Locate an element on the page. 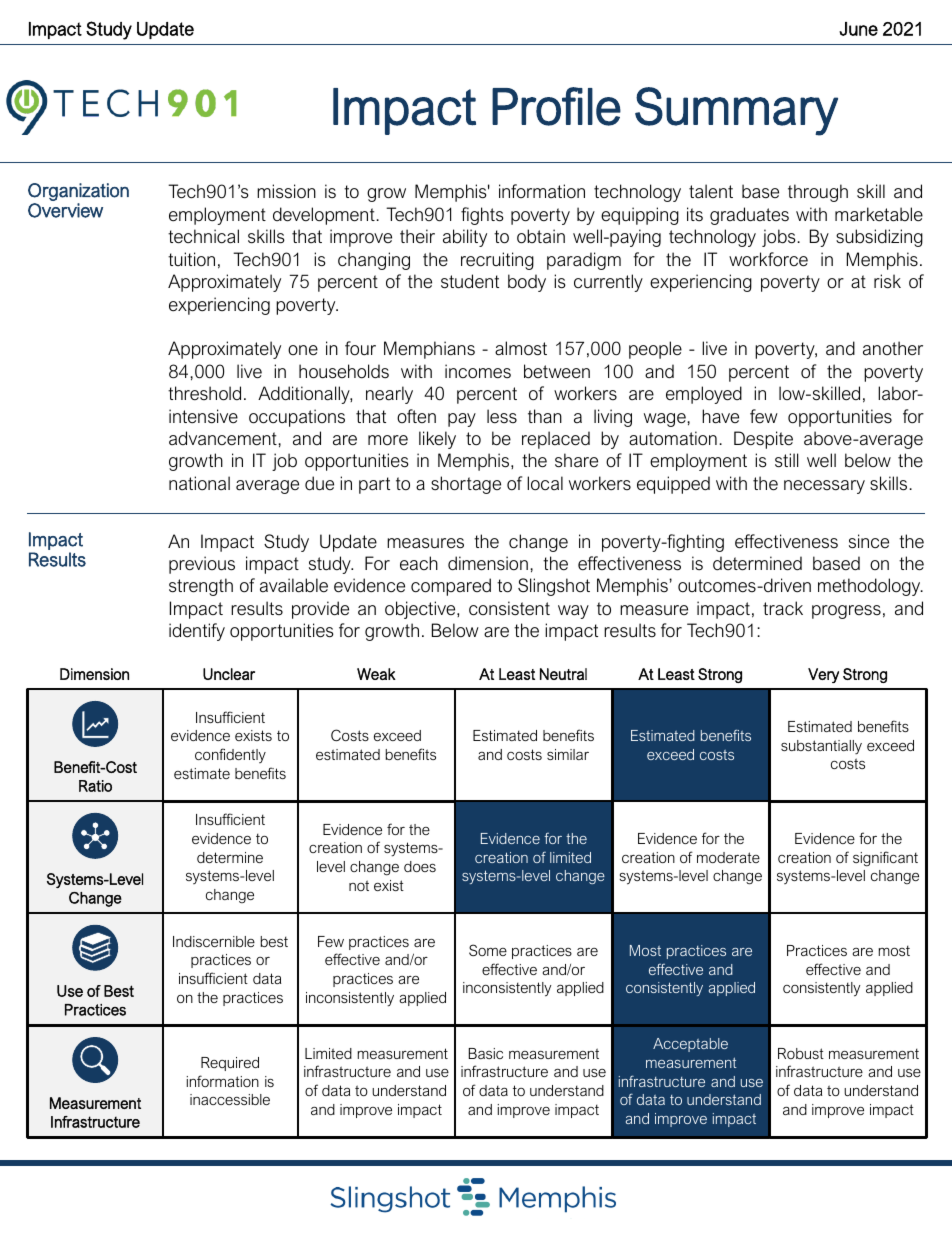 Image resolution: width=952 pixels, height=1233 pixels. Profile is located at coordinates (556, 106).
